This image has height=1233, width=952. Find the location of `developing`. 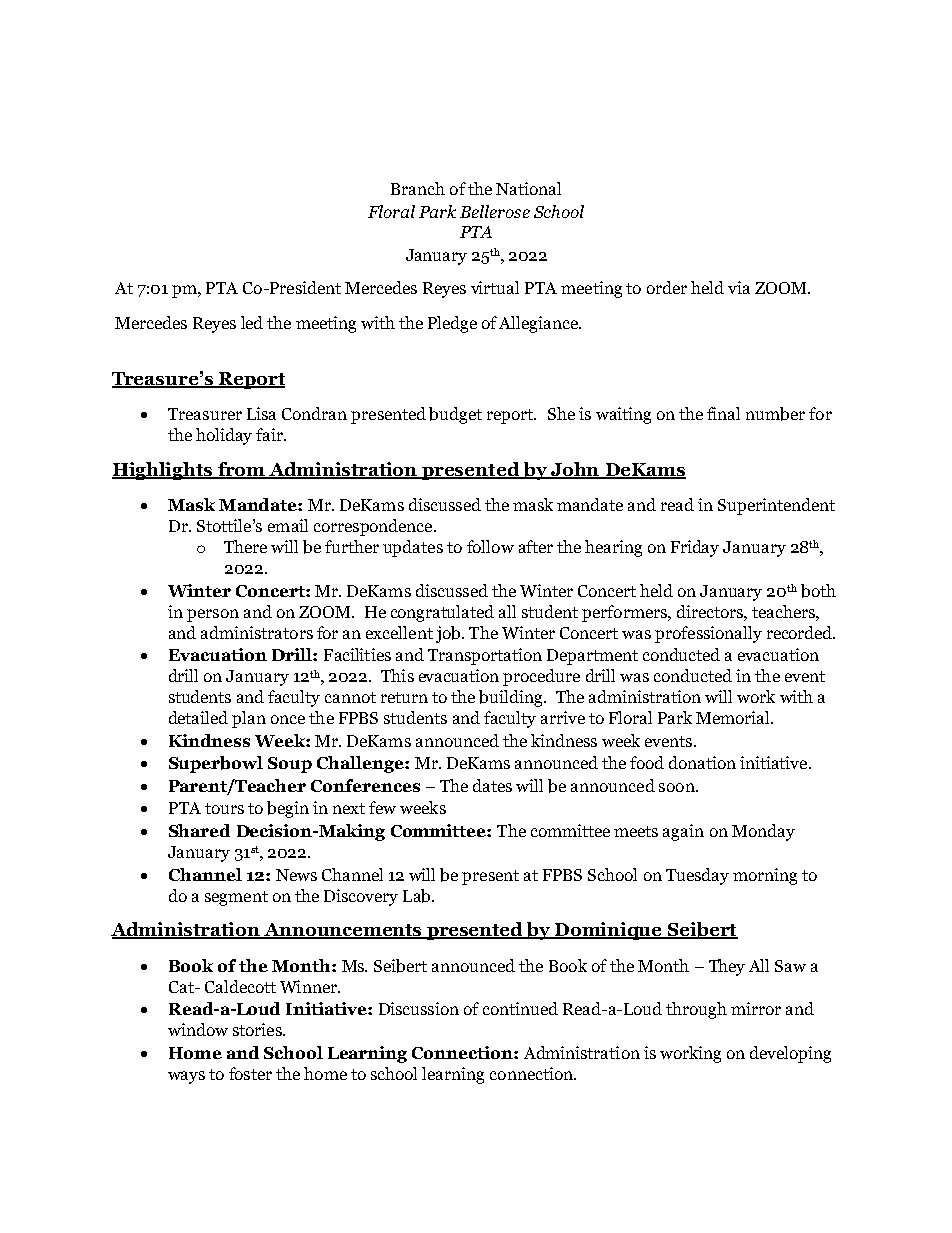

developing is located at coordinates (790, 1054).
